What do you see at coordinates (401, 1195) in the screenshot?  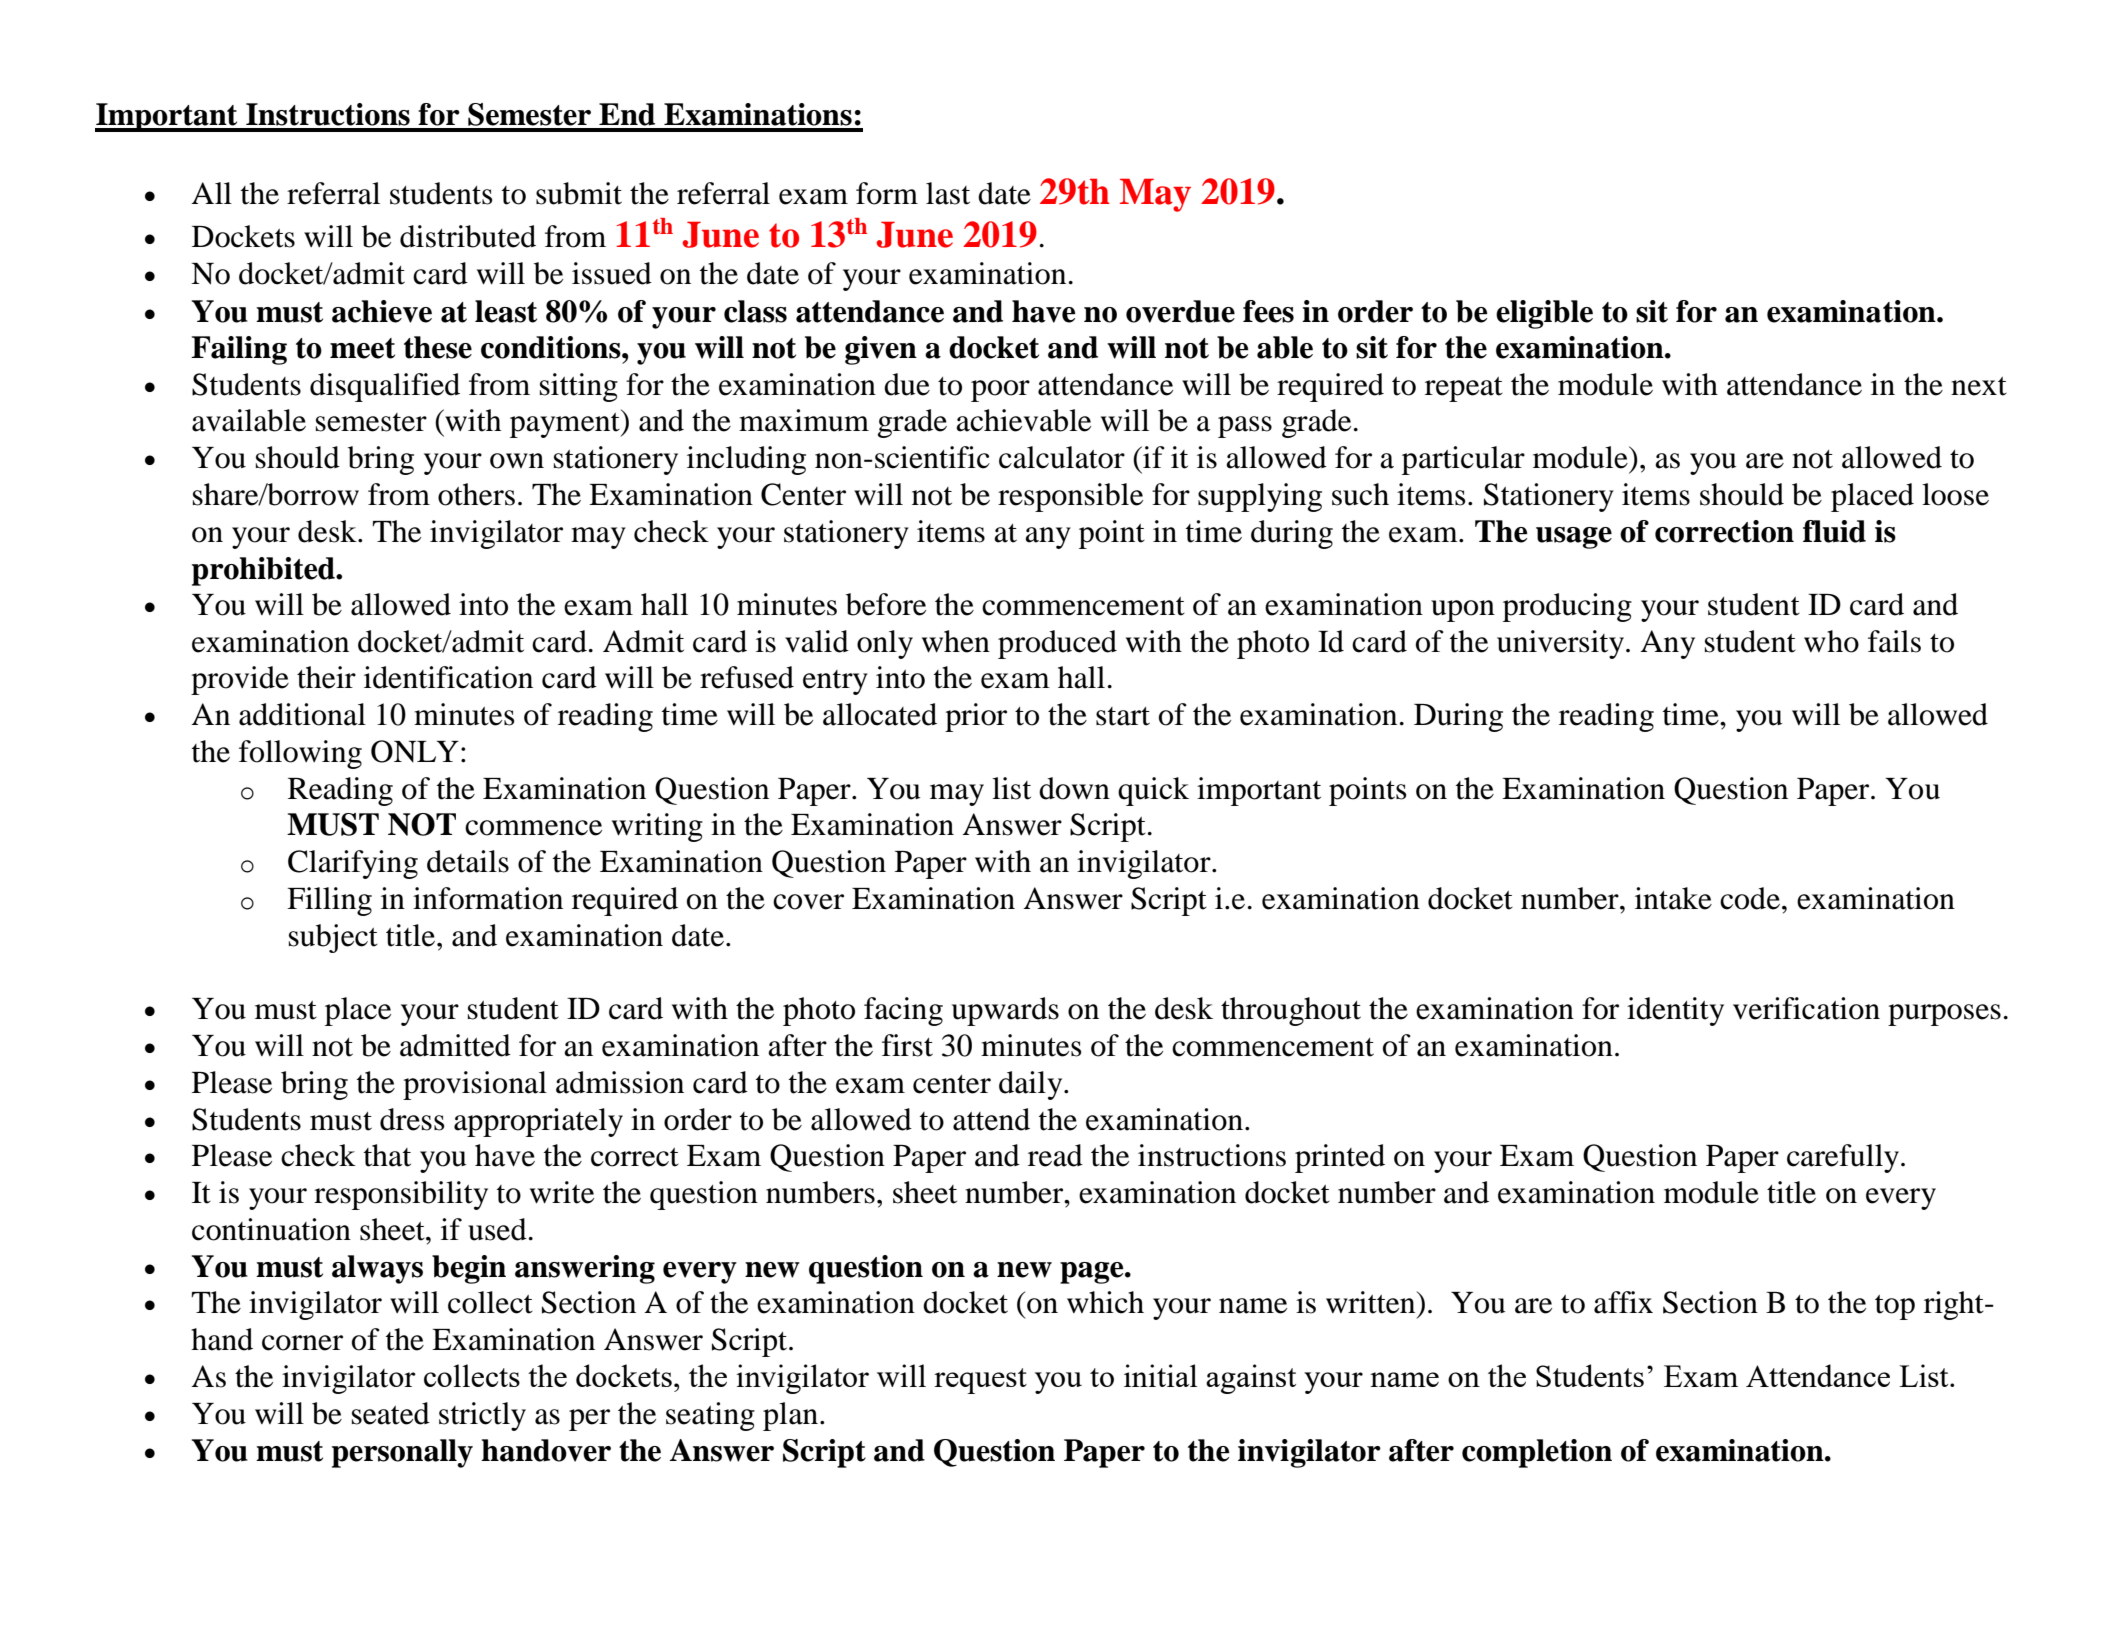 I see `responsibility` at bounding box center [401, 1195].
